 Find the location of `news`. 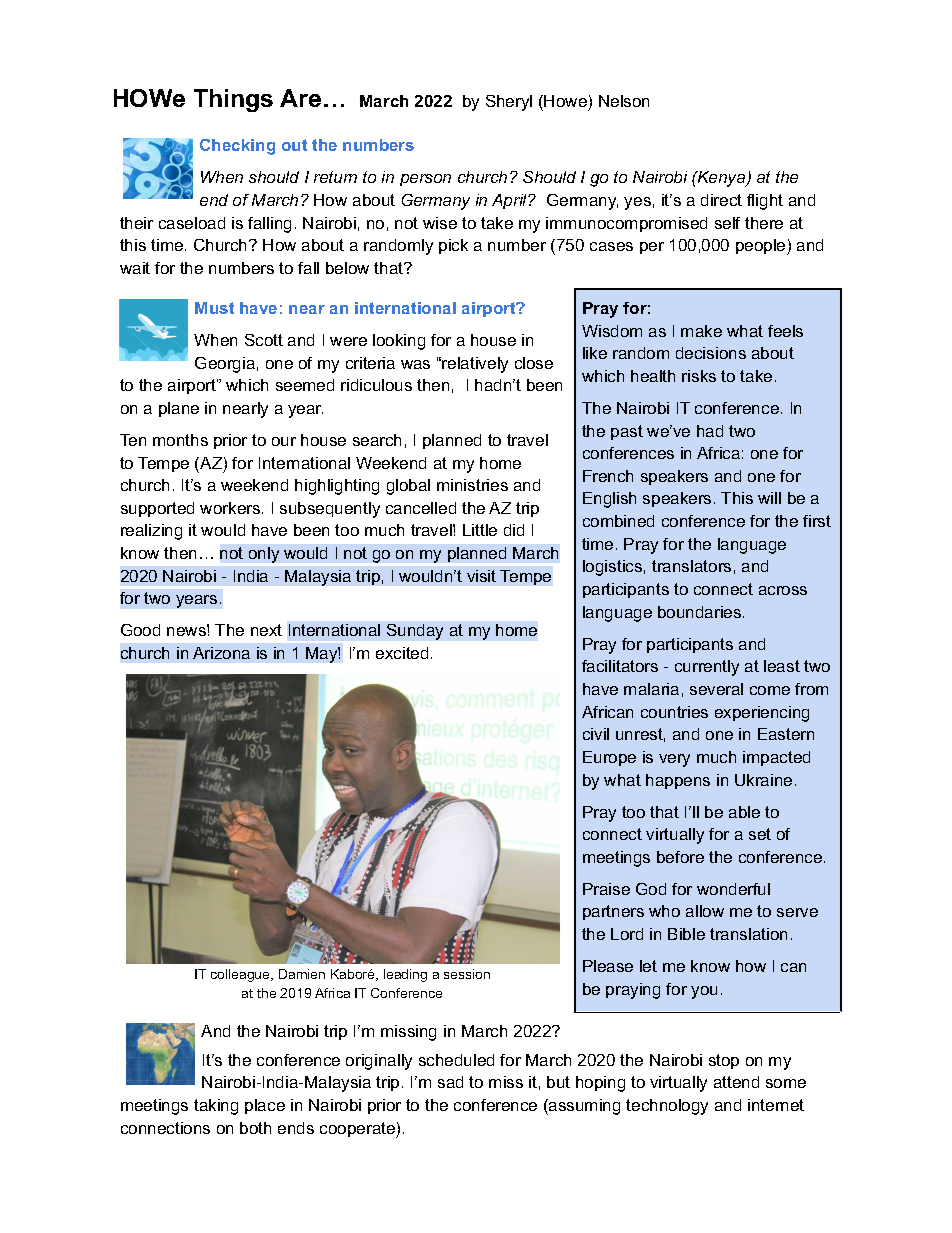

news is located at coordinates (187, 630).
